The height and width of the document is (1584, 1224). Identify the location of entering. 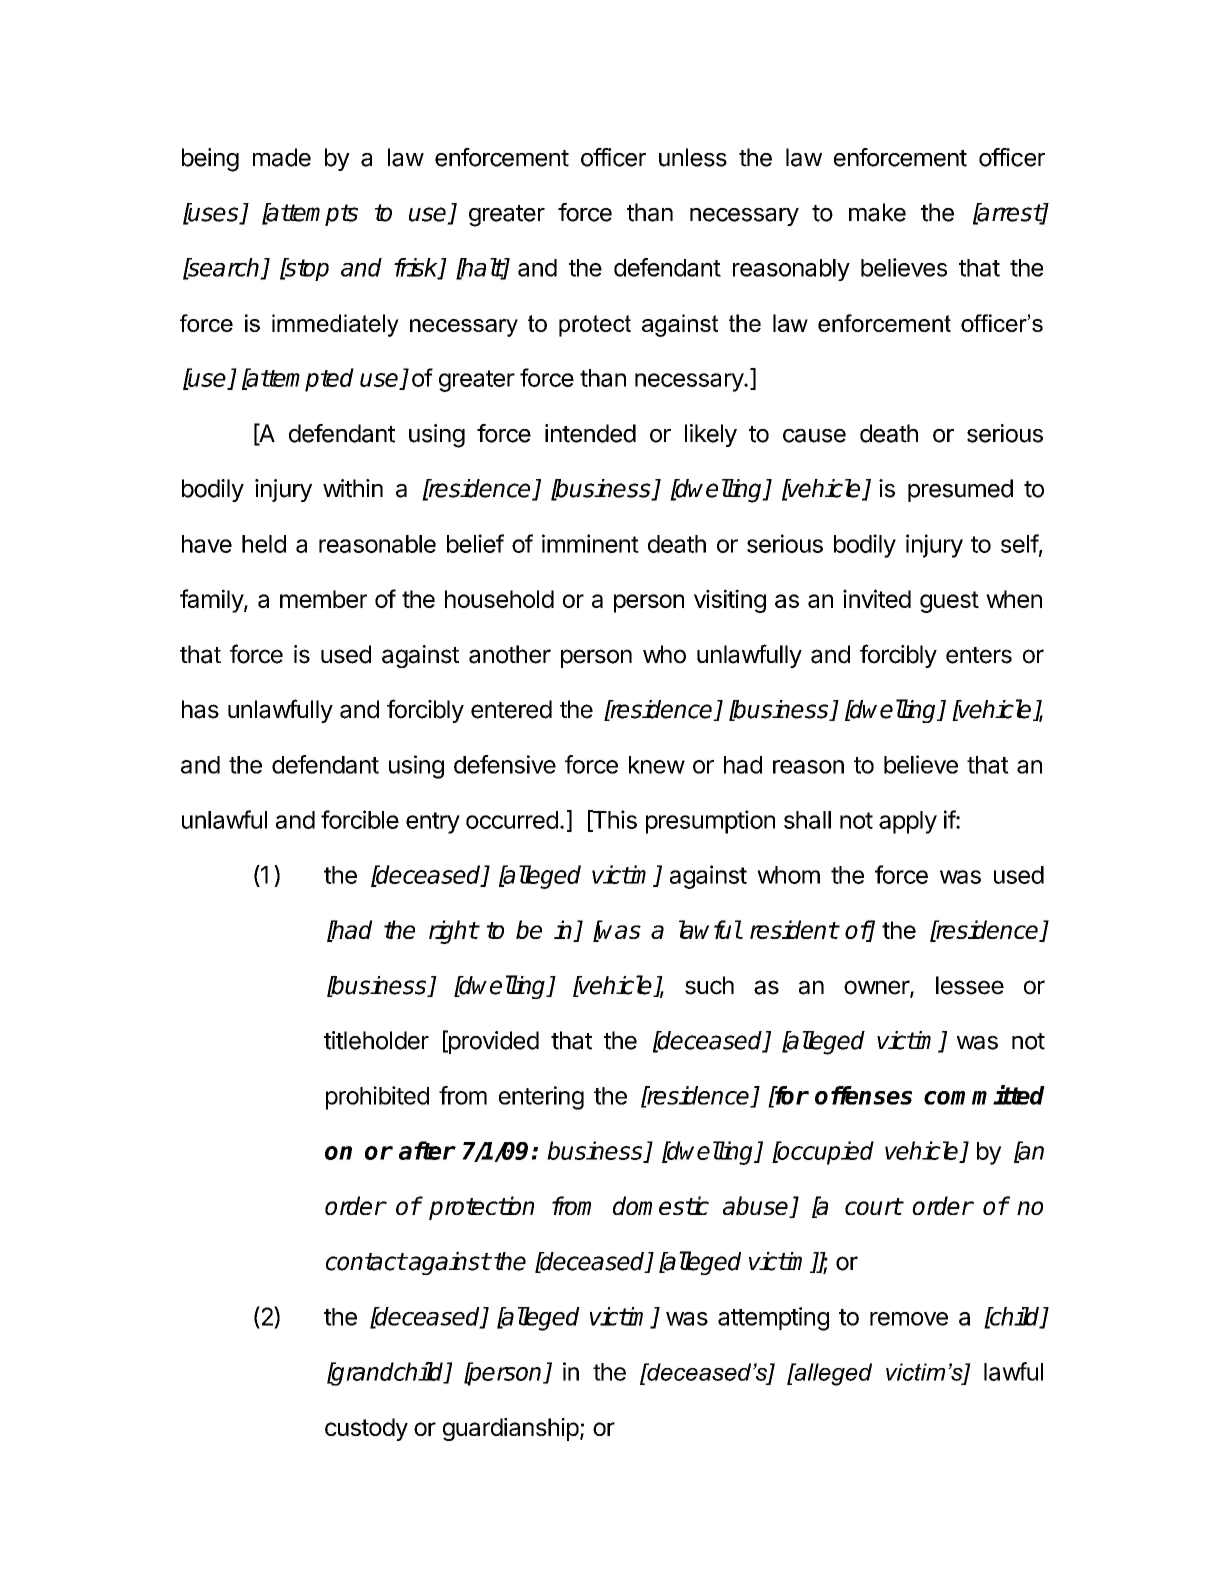
(541, 1098).
